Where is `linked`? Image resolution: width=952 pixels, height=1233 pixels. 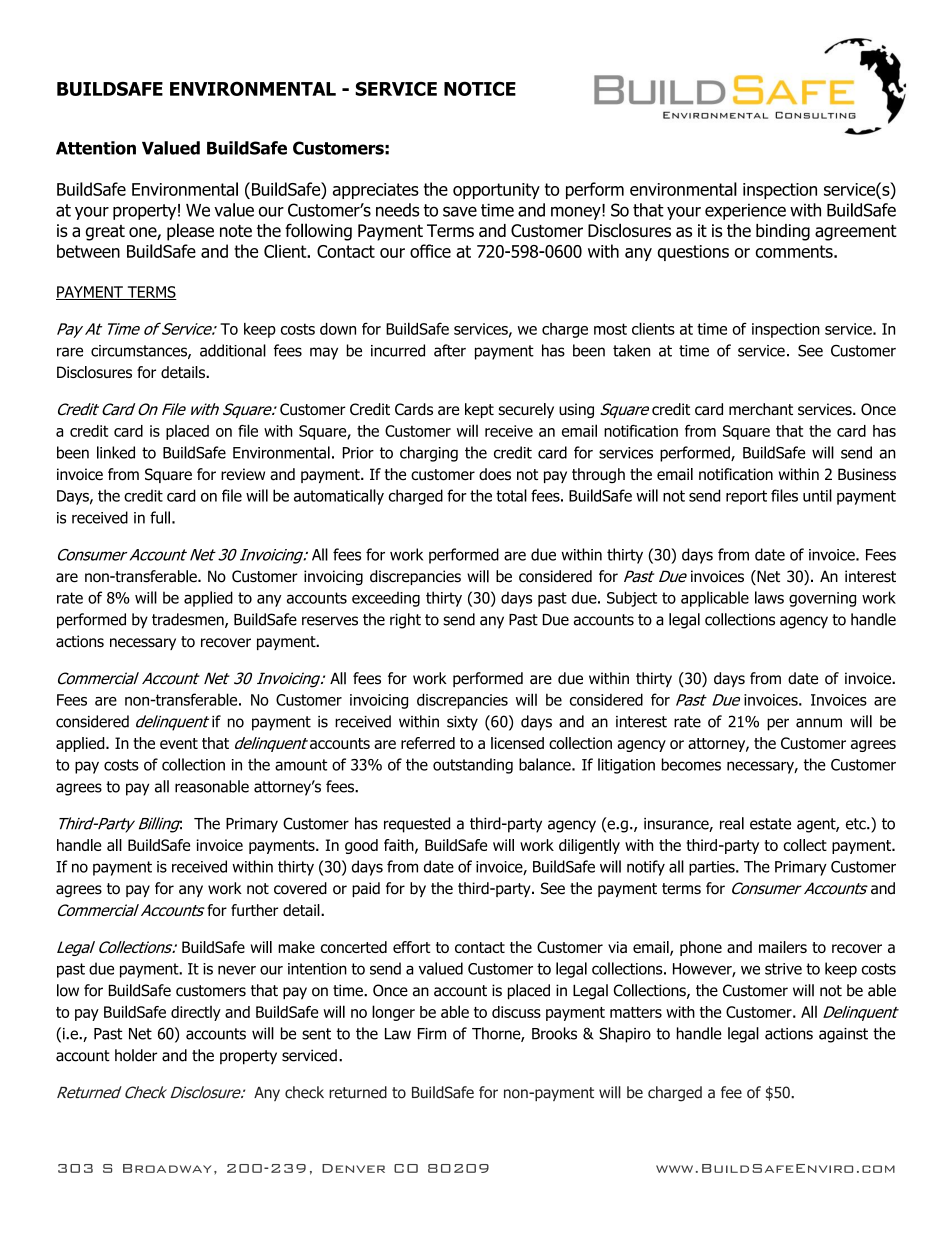 linked is located at coordinates (116, 452).
